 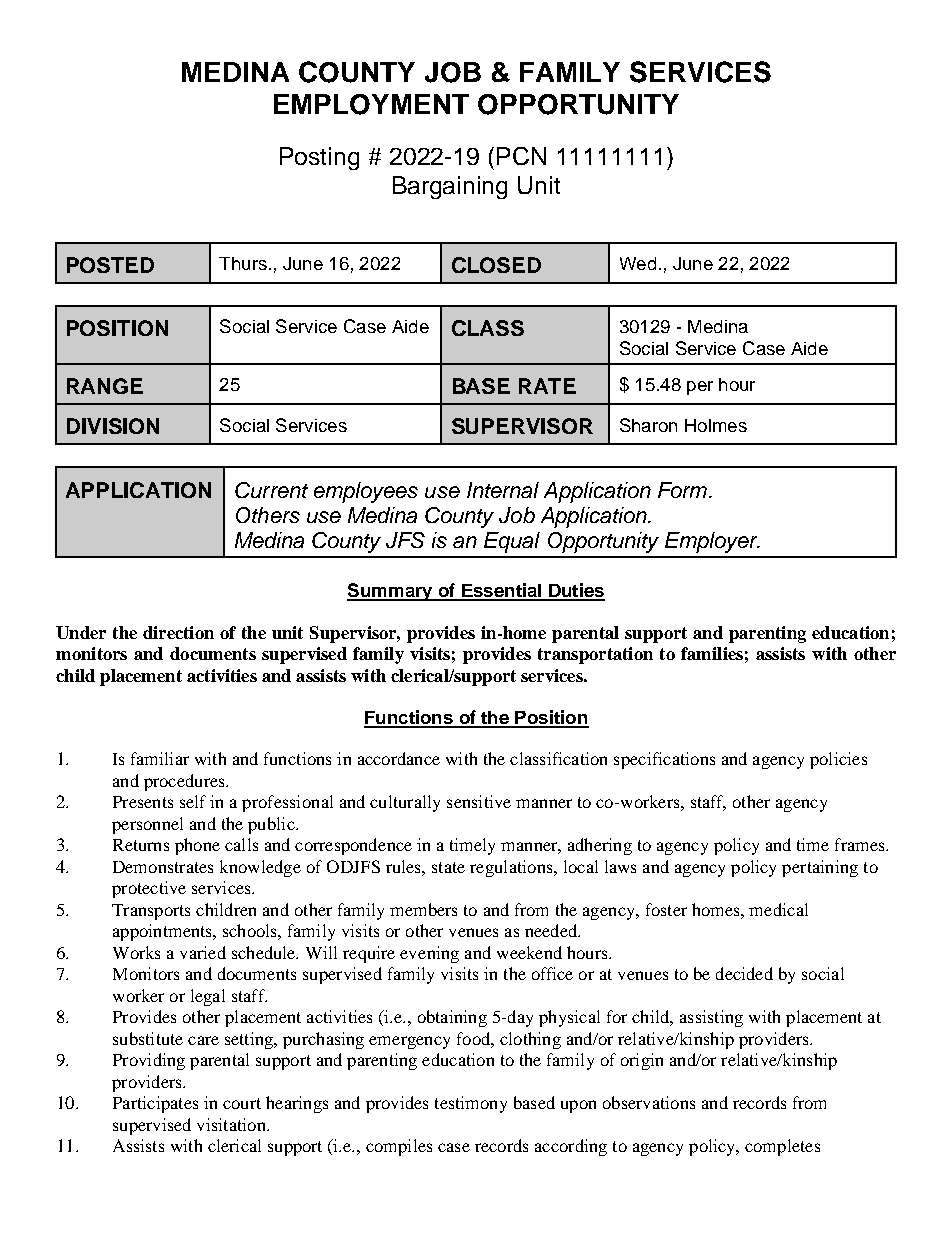 I want to click on Wed, so click(x=638, y=263).
